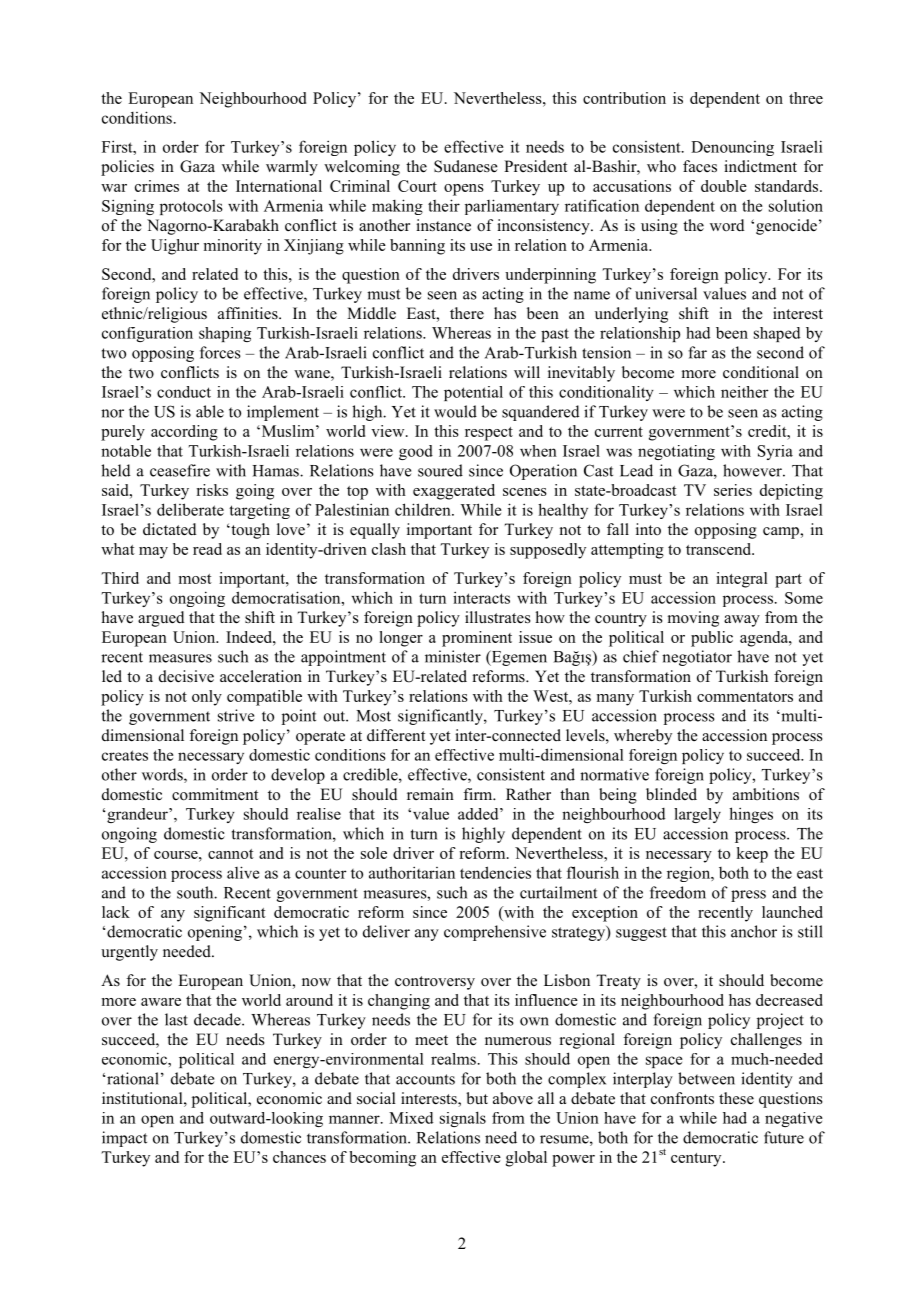 The image size is (924, 1308). Describe the element at coordinates (161, 619) in the screenshot. I see `argued` at that location.
